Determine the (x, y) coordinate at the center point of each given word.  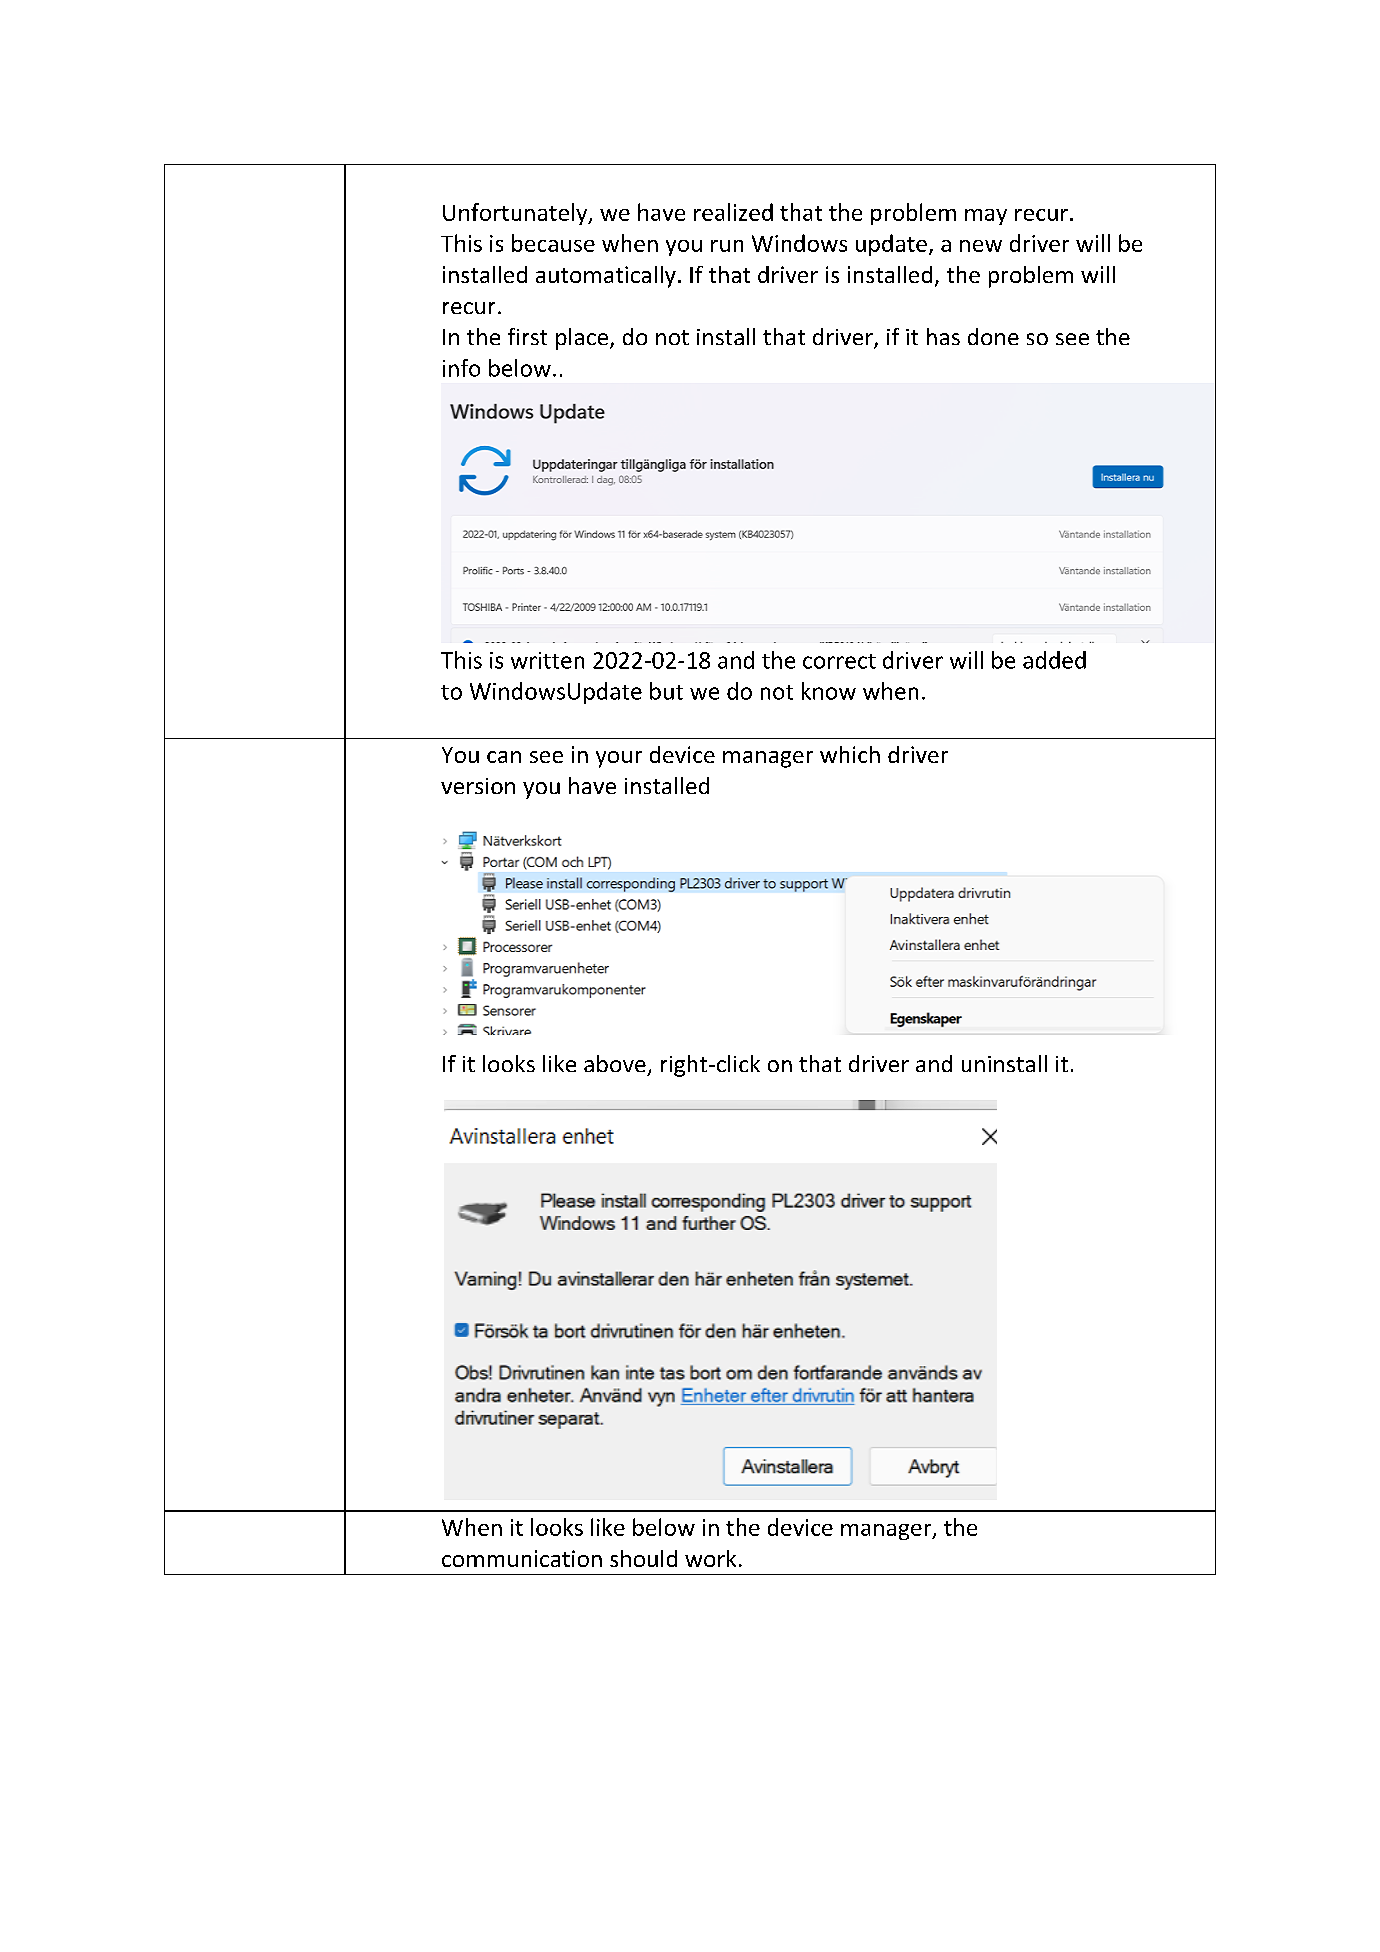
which (850, 754)
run (727, 246)
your (619, 759)
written (547, 660)
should (643, 1558)
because (553, 243)
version (478, 786)
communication (522, 1558)
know (829, 691)
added (1054, 660)
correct (839, 661)
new (981, 246)
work (710, 1558)
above (615, 1063)
